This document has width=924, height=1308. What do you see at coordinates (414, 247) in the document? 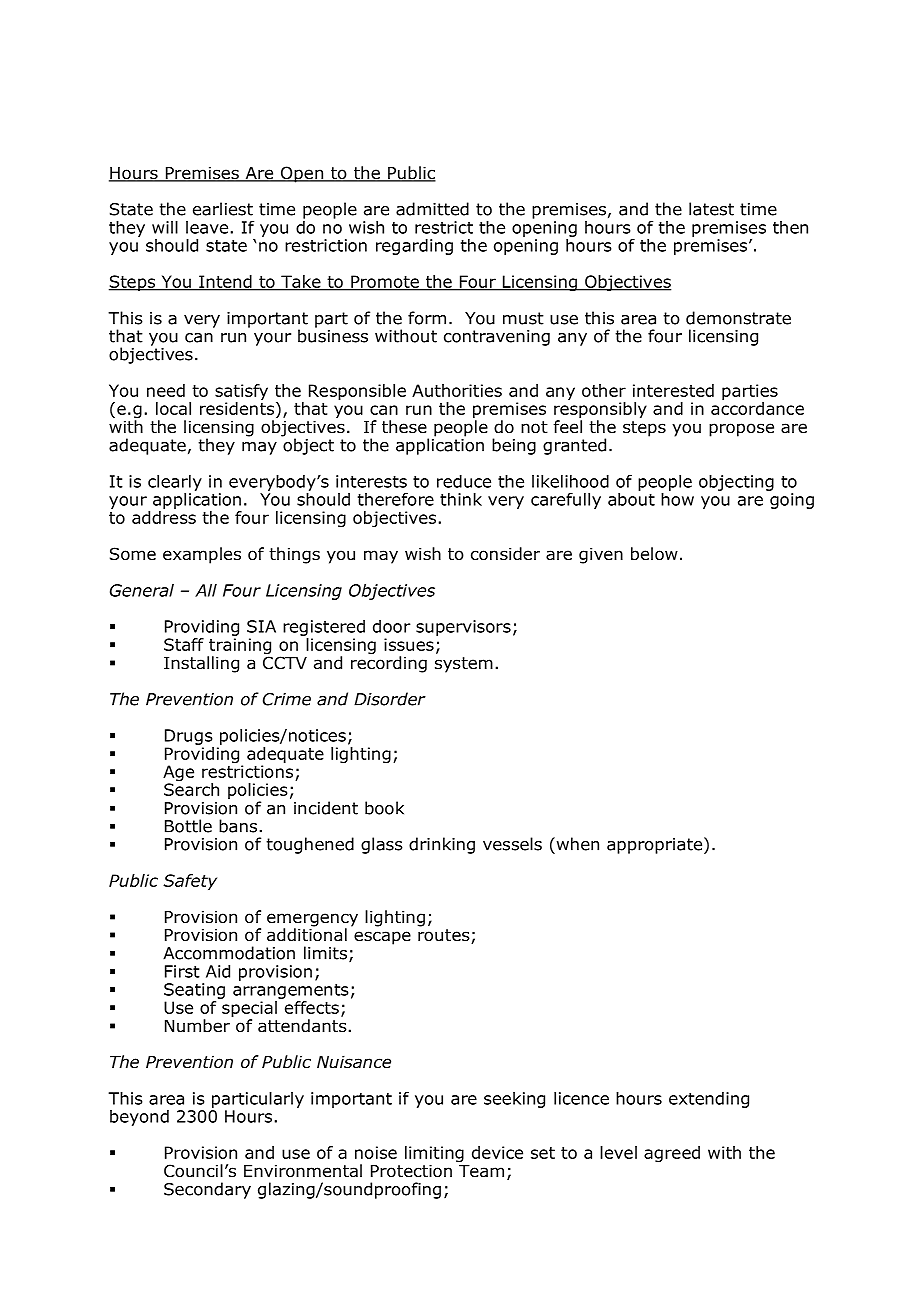
I see `regarding` at bounding box center [414, 247].
